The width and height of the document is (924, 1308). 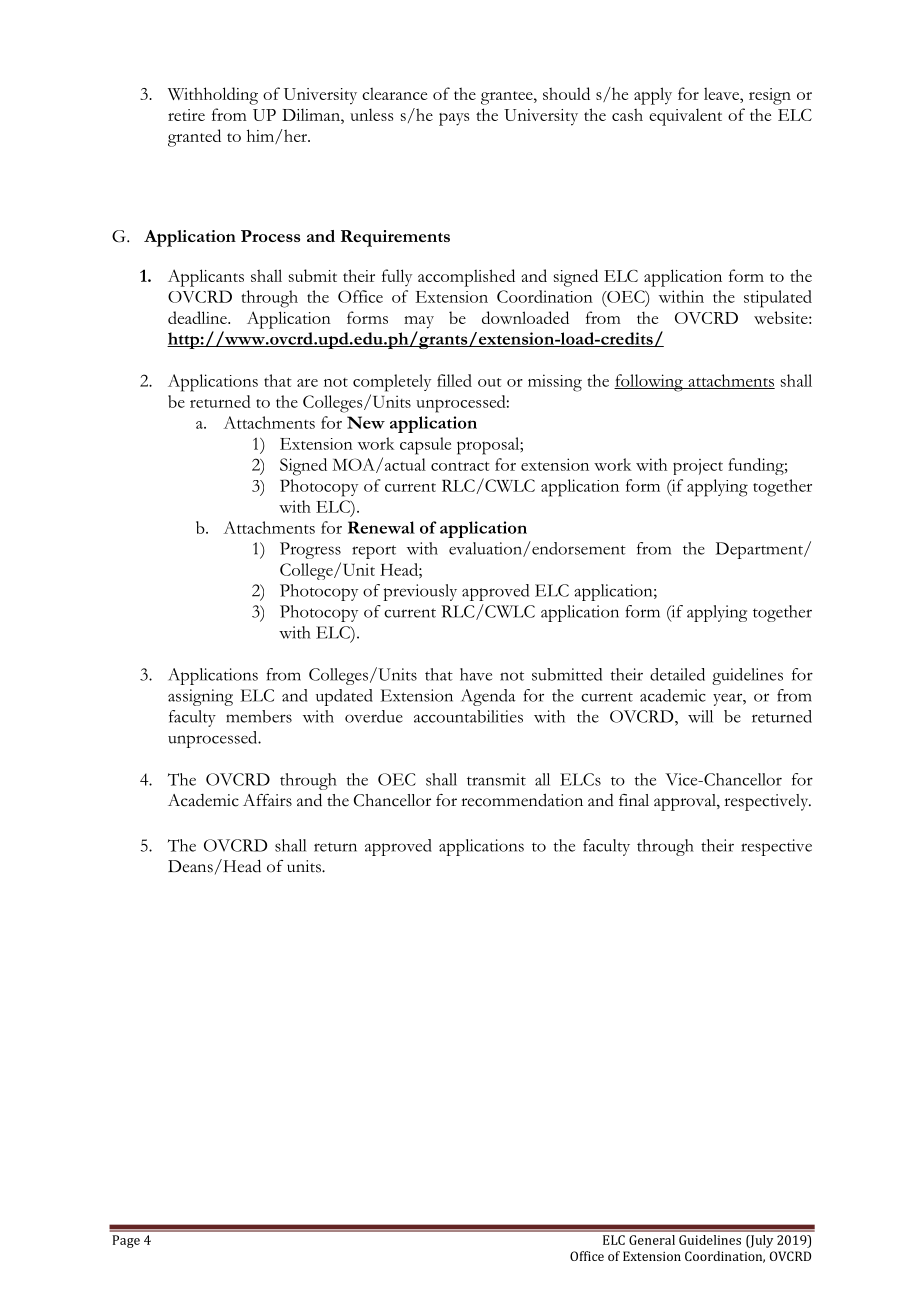 I want to click on pays, so click(x=454, y=119).
